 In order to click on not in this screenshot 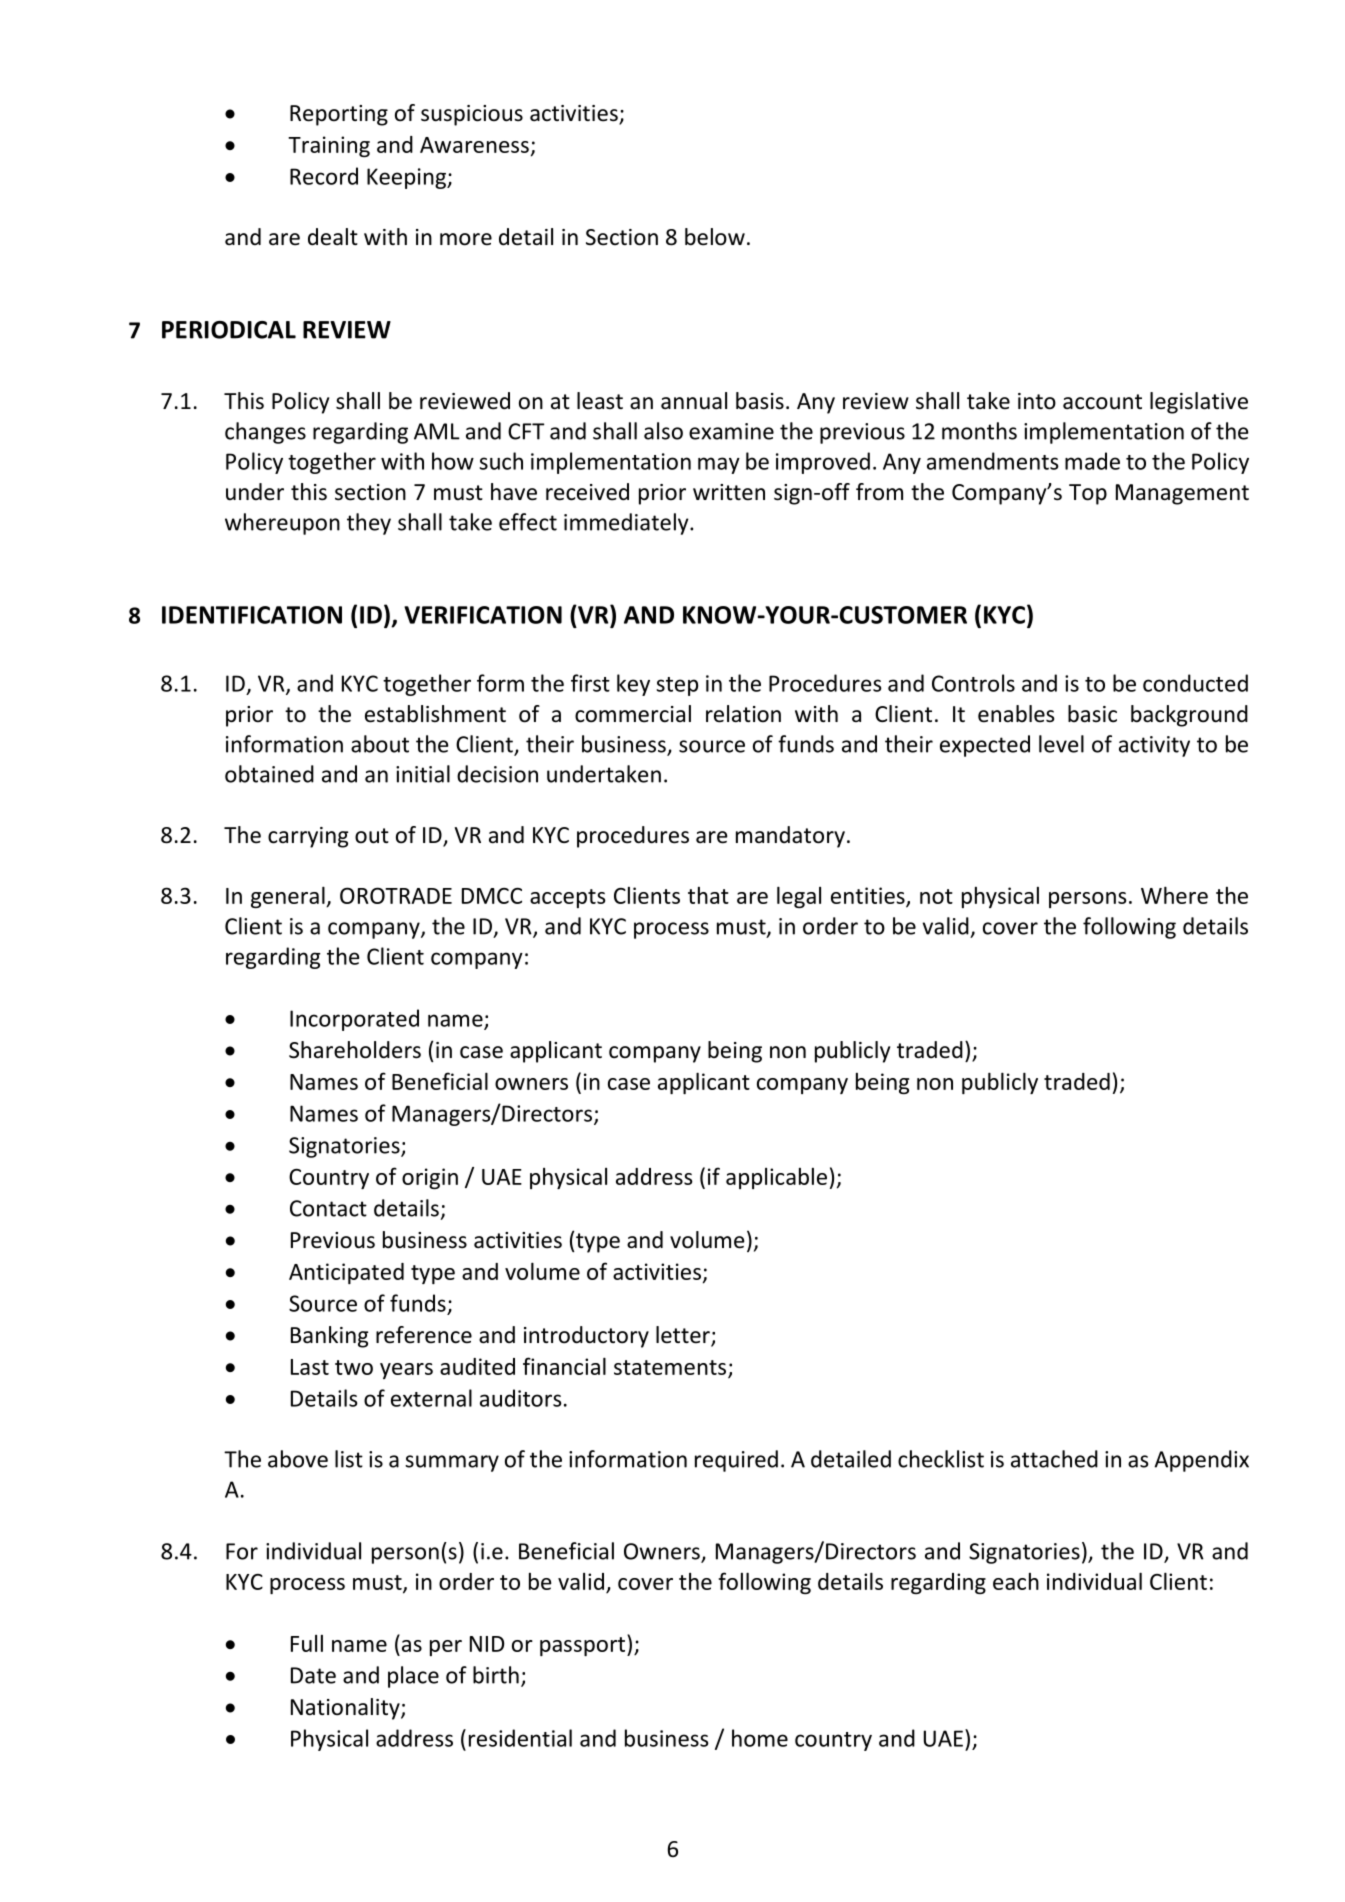, I will do `click(936, 896)`.
